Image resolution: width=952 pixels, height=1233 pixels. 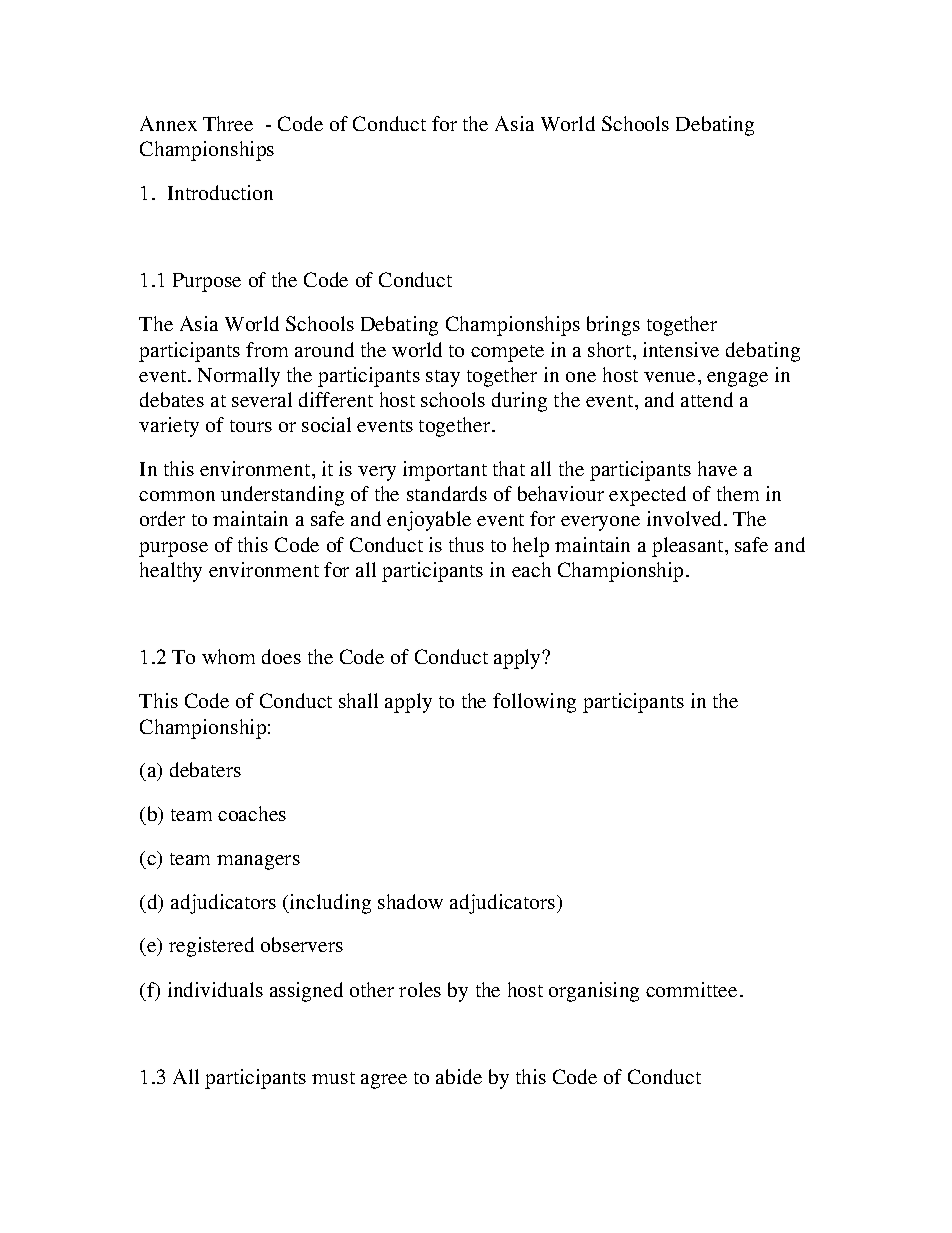 What do you see at coordinates (205, 769) in the screenshot?
I see `debaters` at bounding box center [205, 769].
